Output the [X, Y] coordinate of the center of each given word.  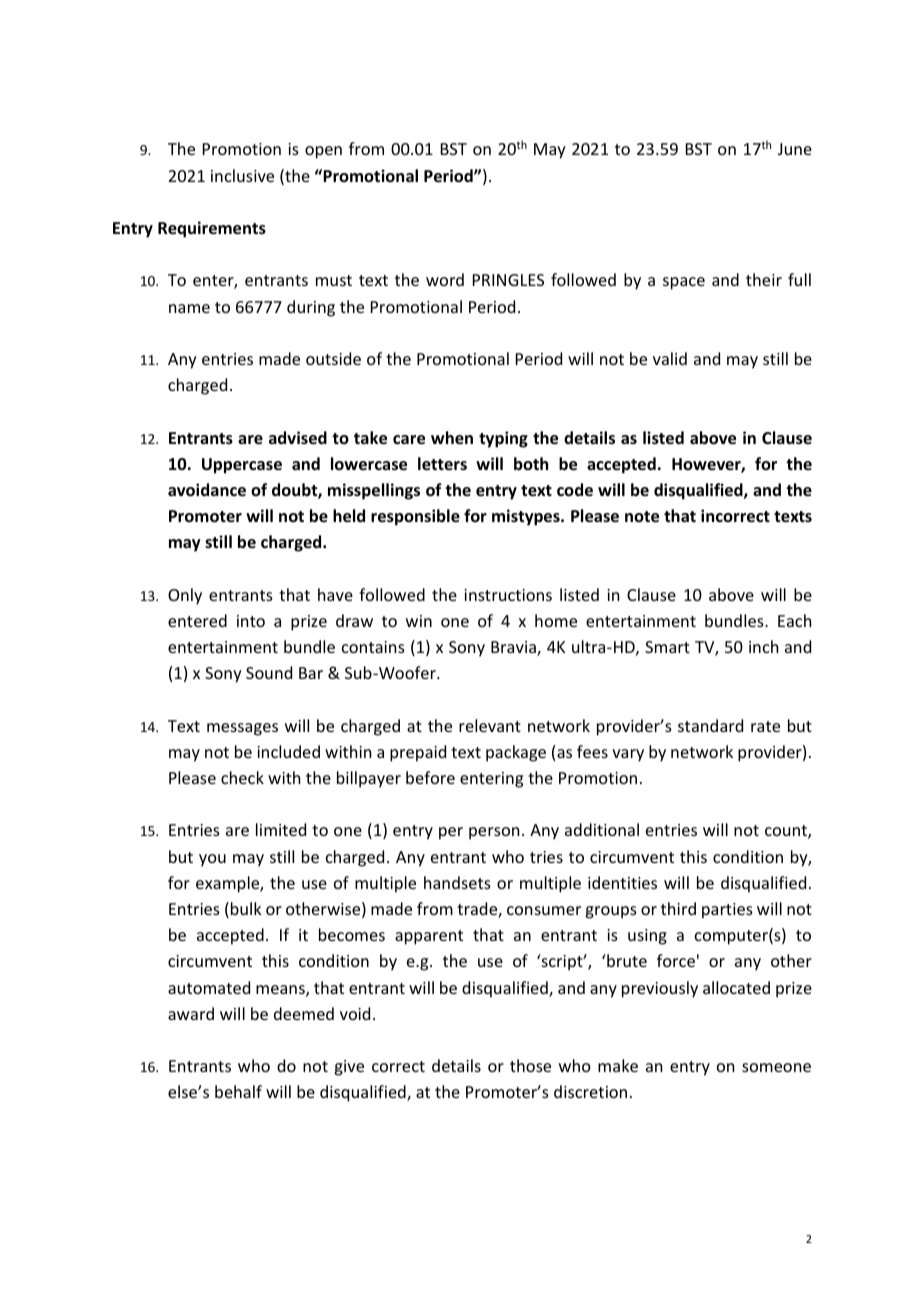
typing [503, 439]
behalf [238, 1091]
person [494, 833]
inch [763, 646]
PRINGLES [508, 280]
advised [298, 438]
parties [727, 911]
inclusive [242, 175]
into [251, 621]
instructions [508, 595]
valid [670, 358]
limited [281, 829]
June [795, 149]
